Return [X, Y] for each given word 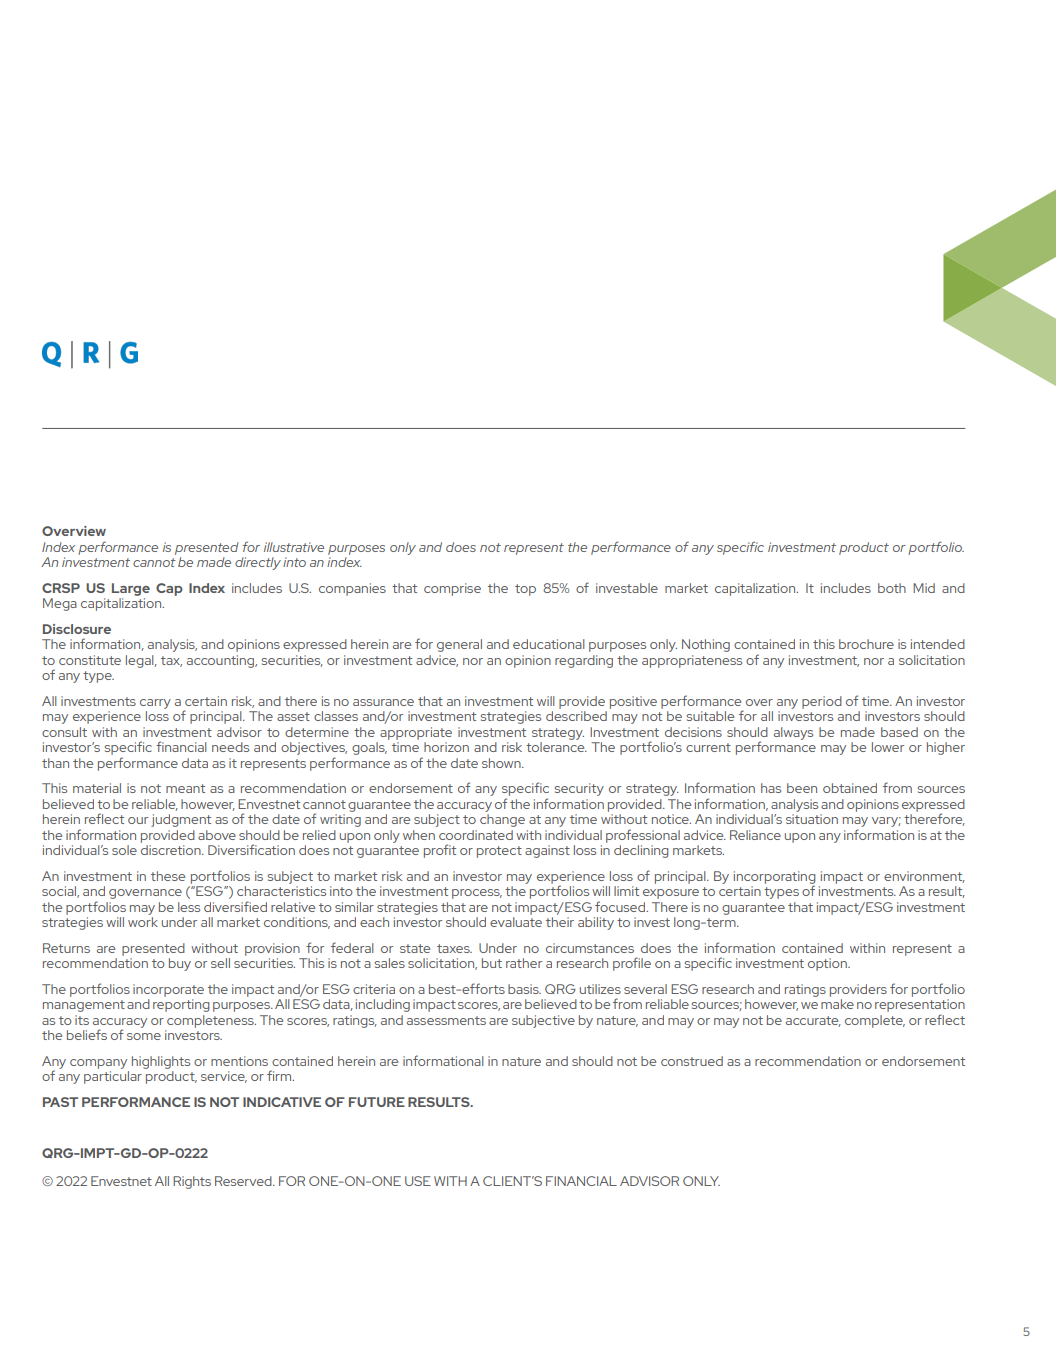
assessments [446, 1020]
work [143, 922]
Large [131, 589]
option [828, 964]
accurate [813, 1021]
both [892, 588]
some [144, 1036]
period [822, 702]
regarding [584, 661]
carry [155, 704]
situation [812, 819]
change [502, 820]
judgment [181, 820]
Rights [192, 1182]
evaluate [516, 922]
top [525, 590]
